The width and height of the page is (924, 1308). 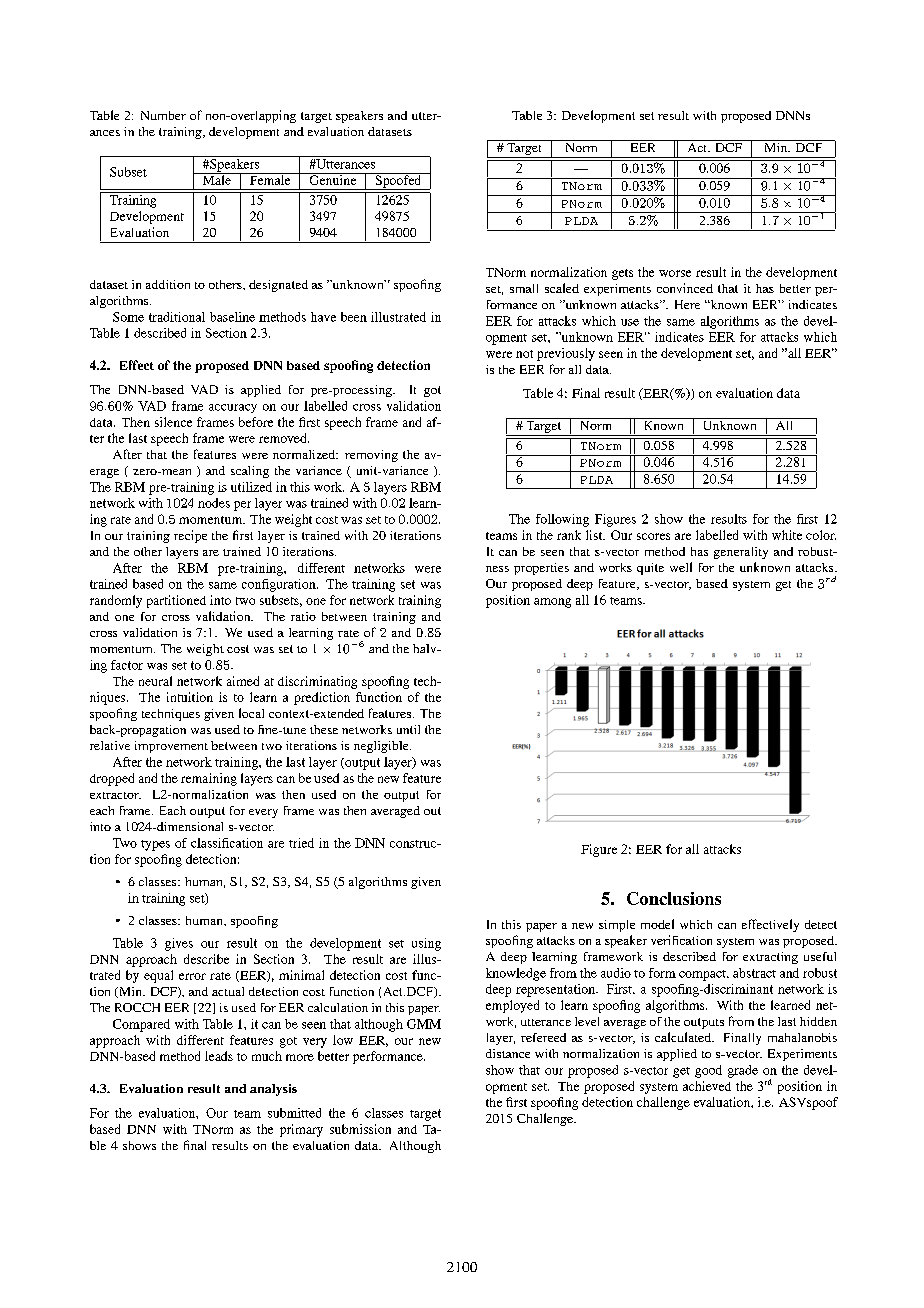 What do you see at coordinates (163, 115) in the page?
I see `Number` at bounding box center [163, 115].
